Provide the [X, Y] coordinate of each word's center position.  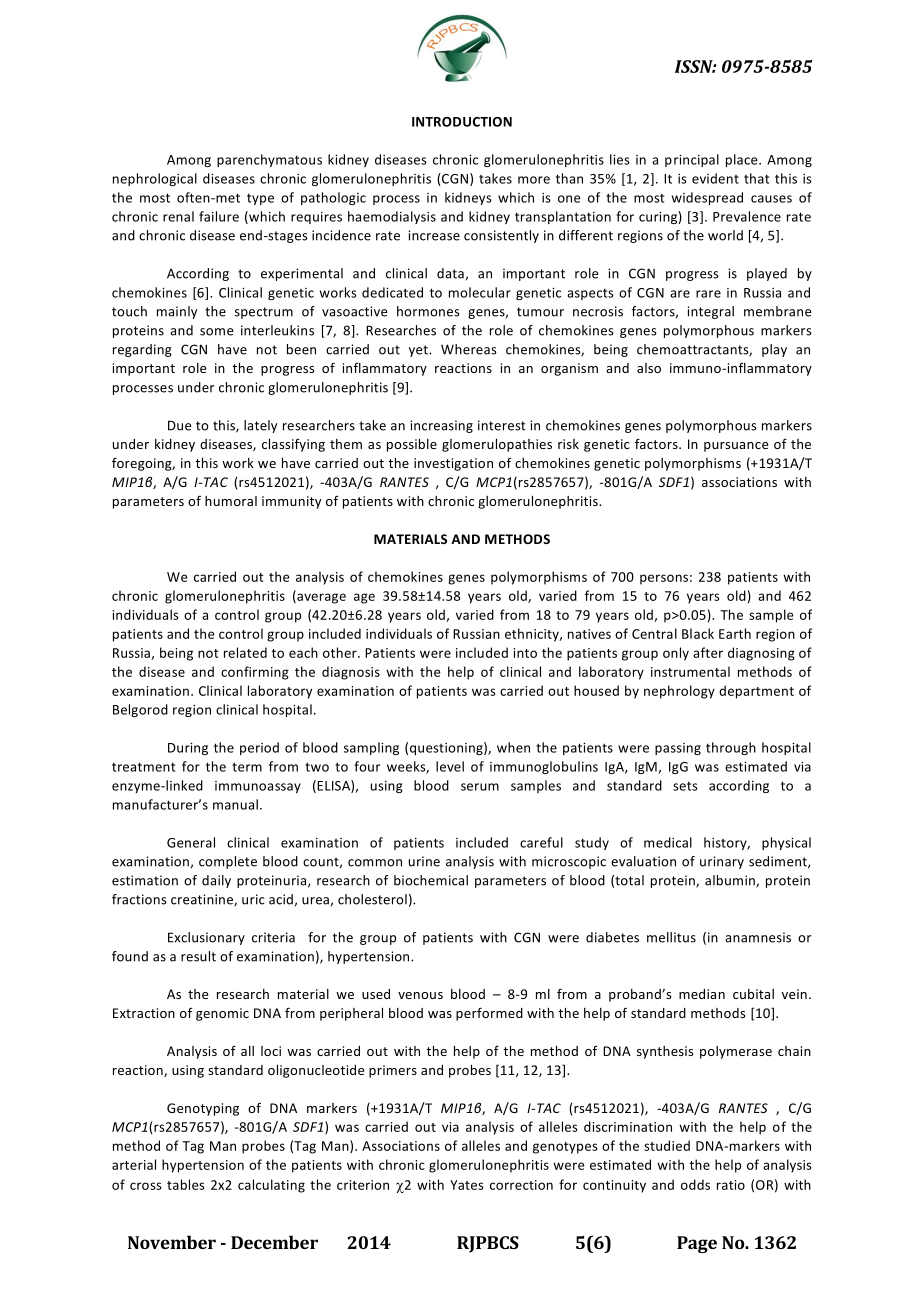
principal [692, 160]
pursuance [736, 447]
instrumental [690, 671]
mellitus [671, 937]
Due [179, 425]
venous [420, 995]
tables [186, 1184]
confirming [255, 673]
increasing [441, 426]
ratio [731, 1185]
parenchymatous [269, 160]
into [525, 653]
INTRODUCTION [462, 122]
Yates [467, 1185]
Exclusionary [206, 938]
